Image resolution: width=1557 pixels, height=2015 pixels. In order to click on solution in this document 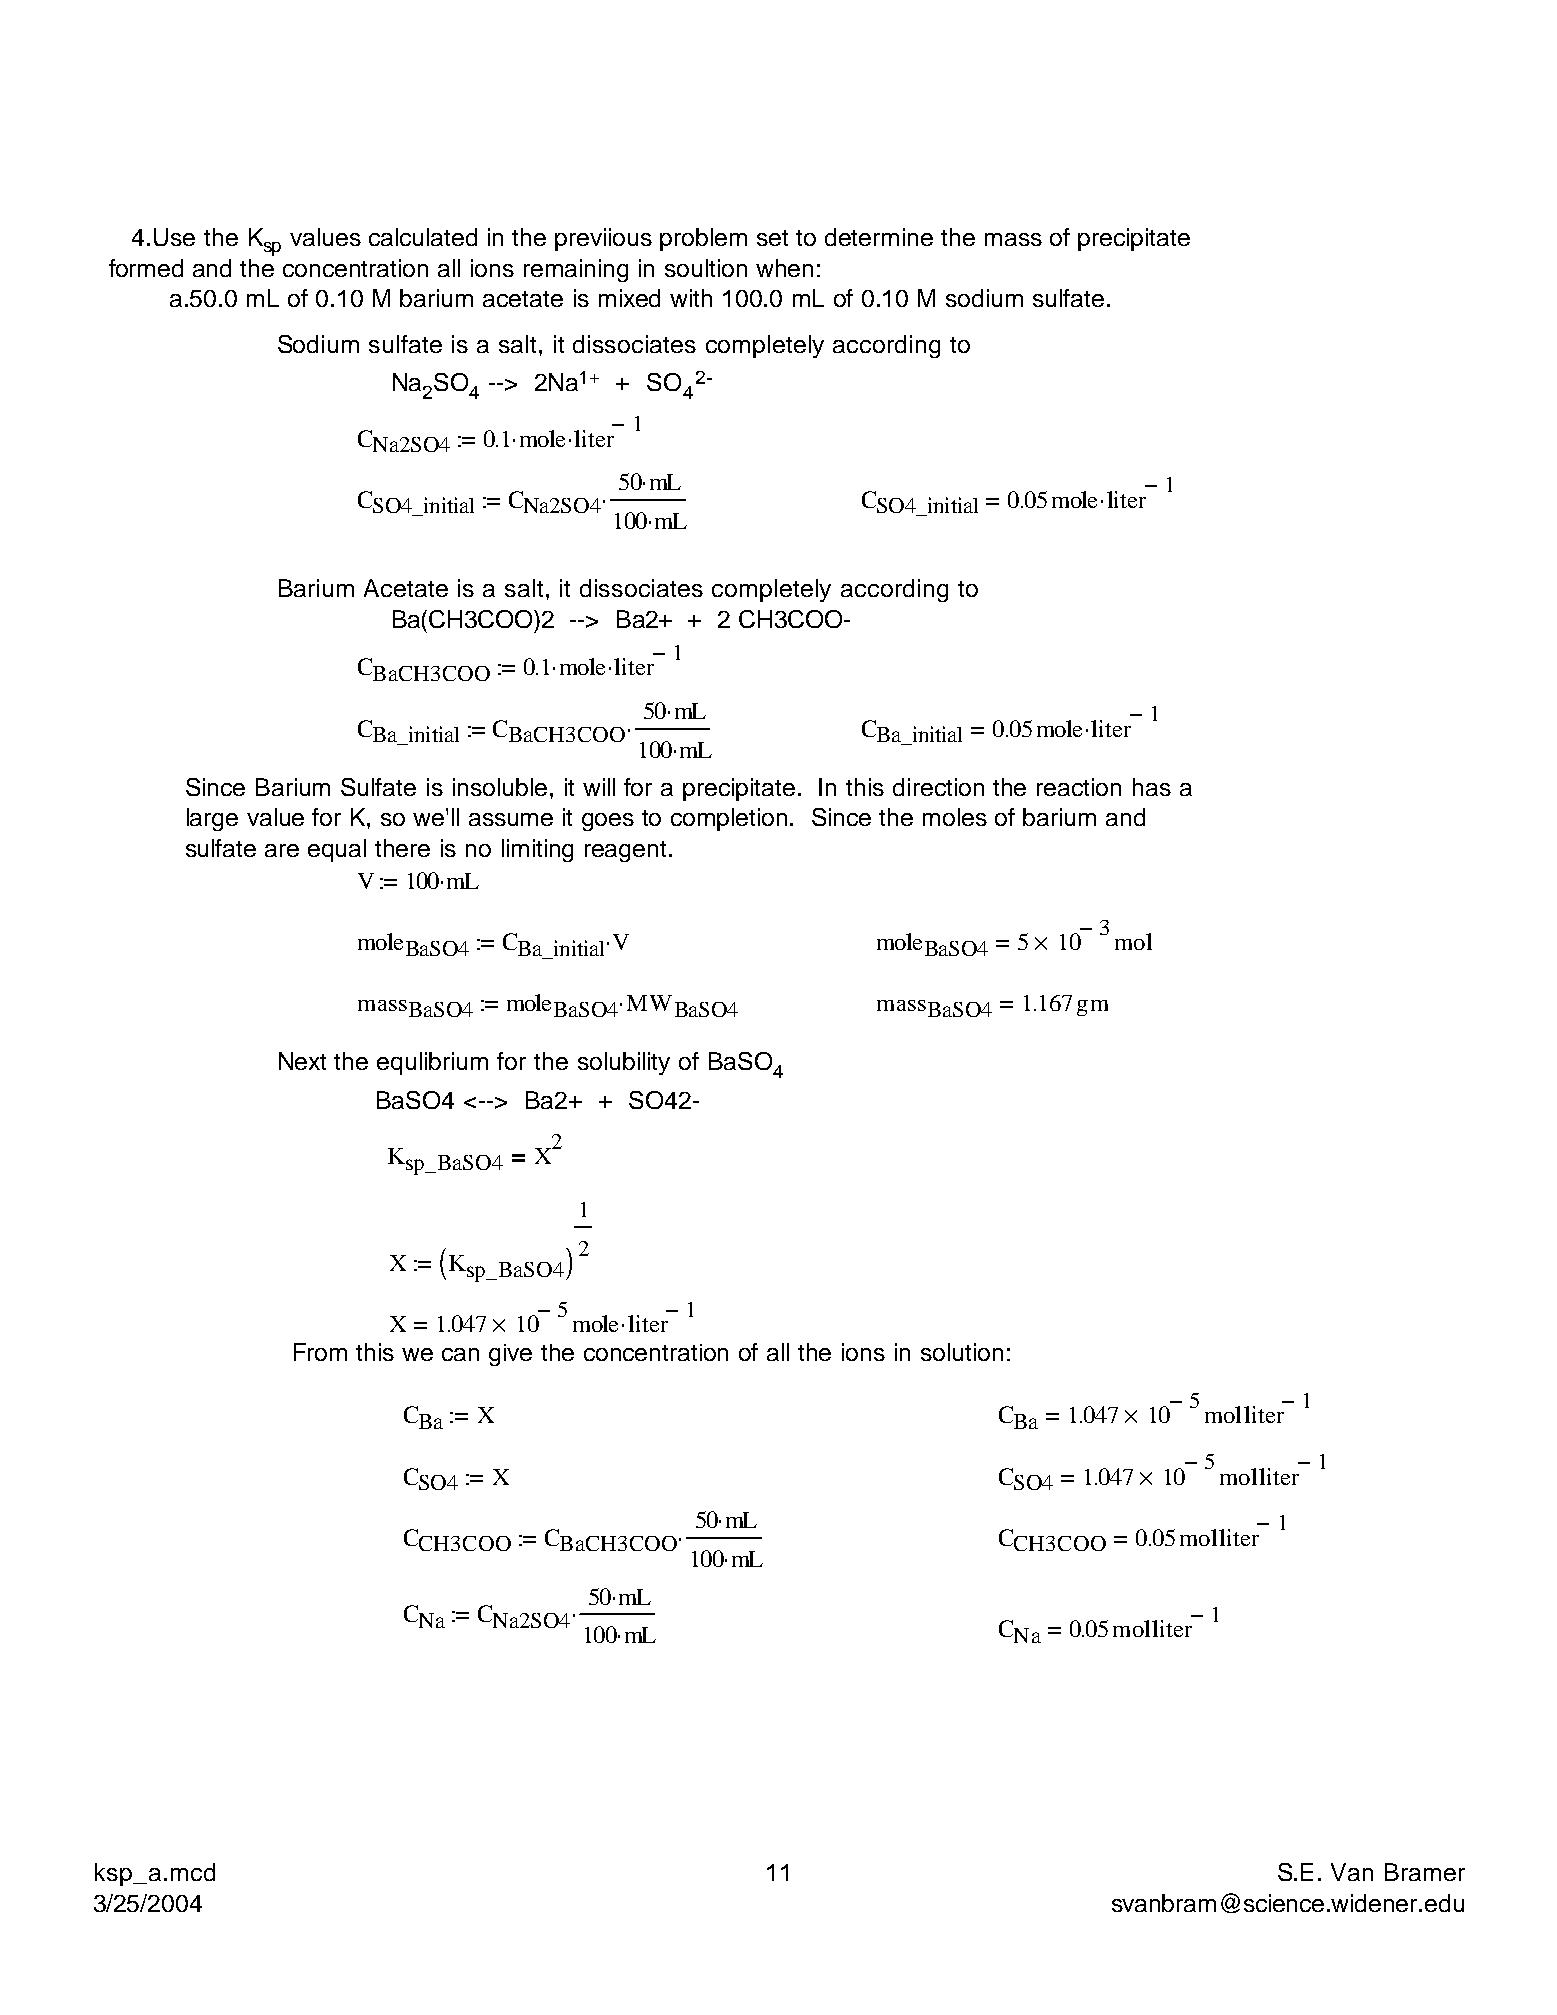, I will do `click(962, 1352)`.
